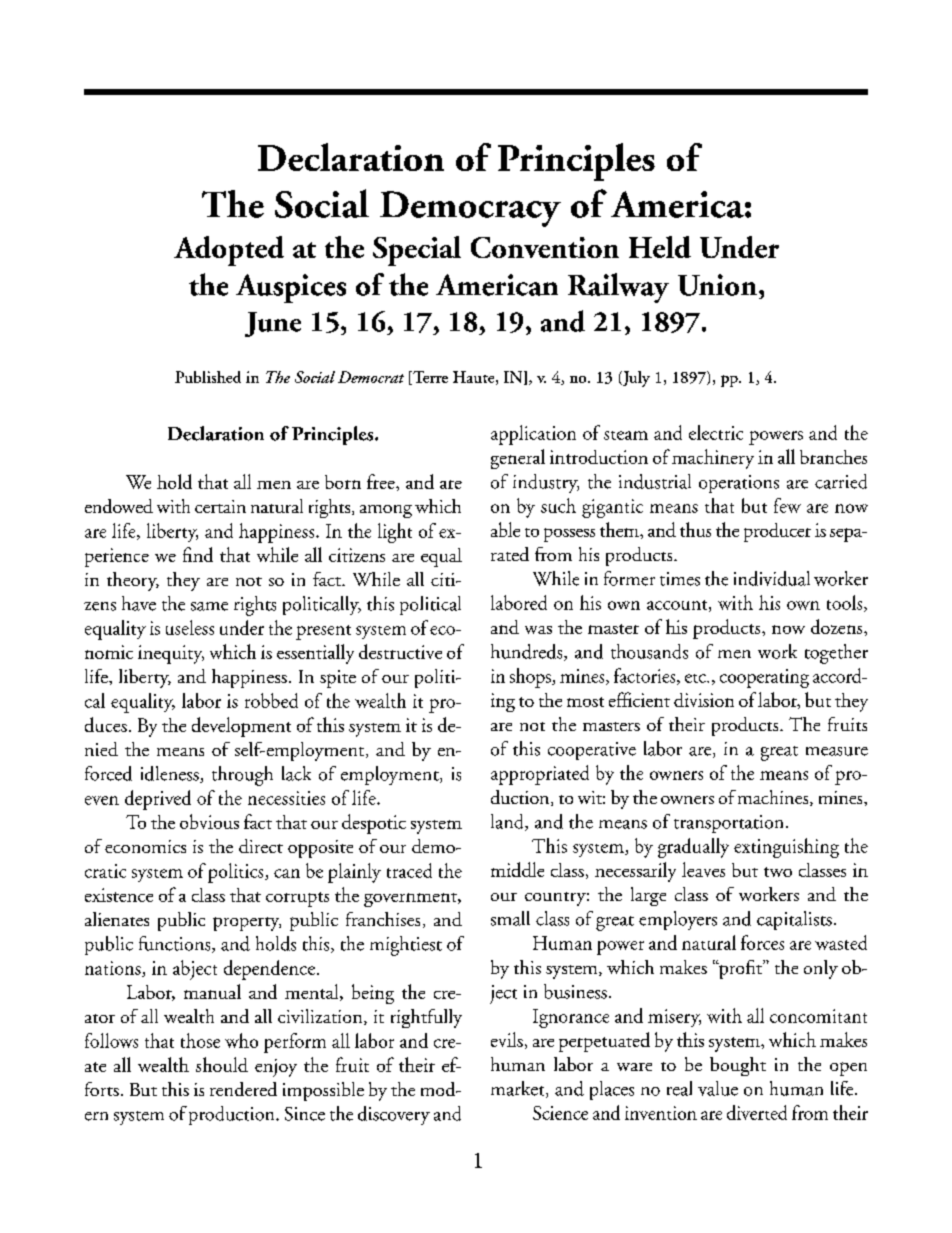 The image size is (952, 1233). I want to click on diverted, so click(757, 1112).
